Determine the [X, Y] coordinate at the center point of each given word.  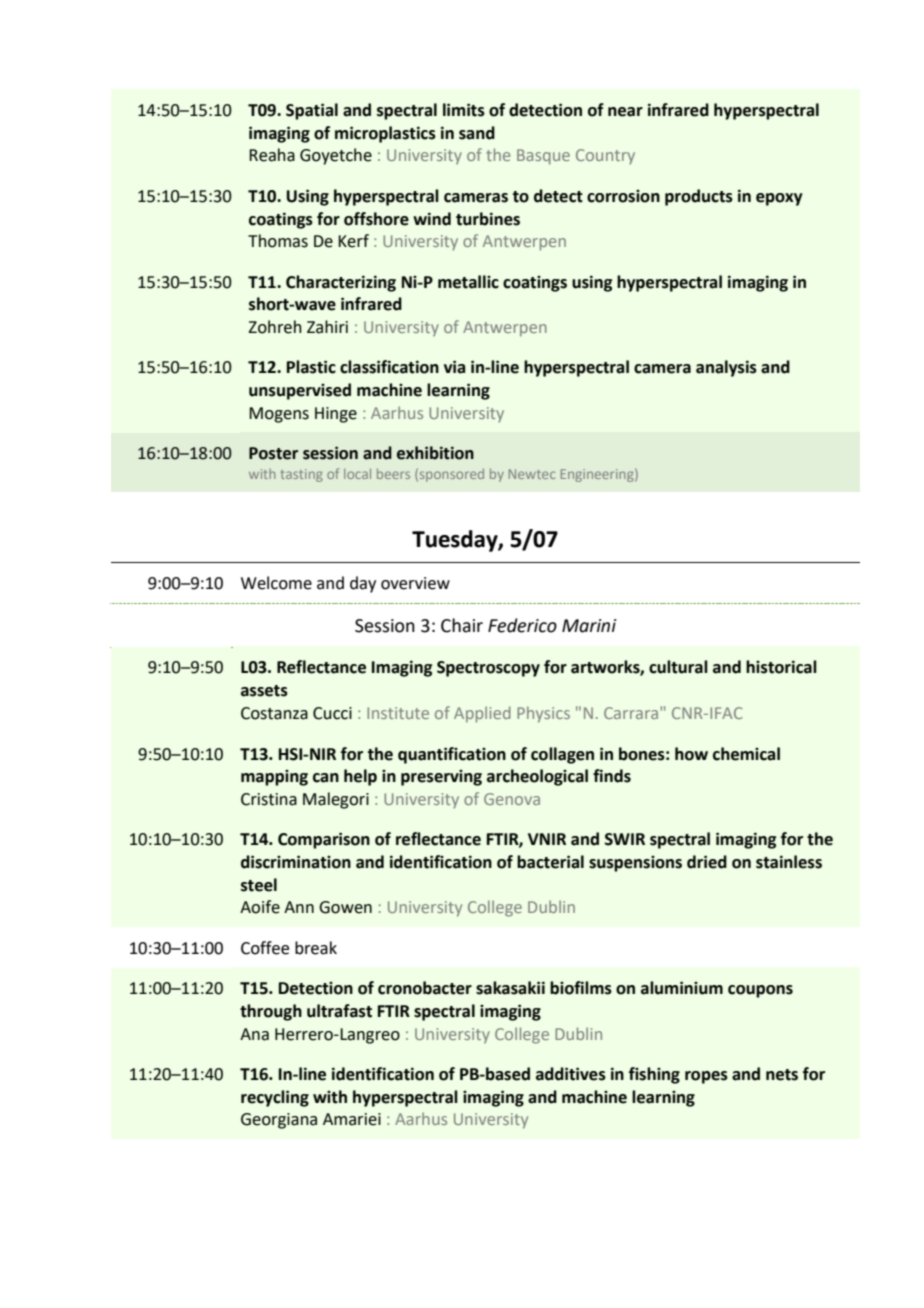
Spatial [312, 111]
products [699, 197]
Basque [543, 157]
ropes [706, 1077]
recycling [275, 1098]
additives [571, 1074]
